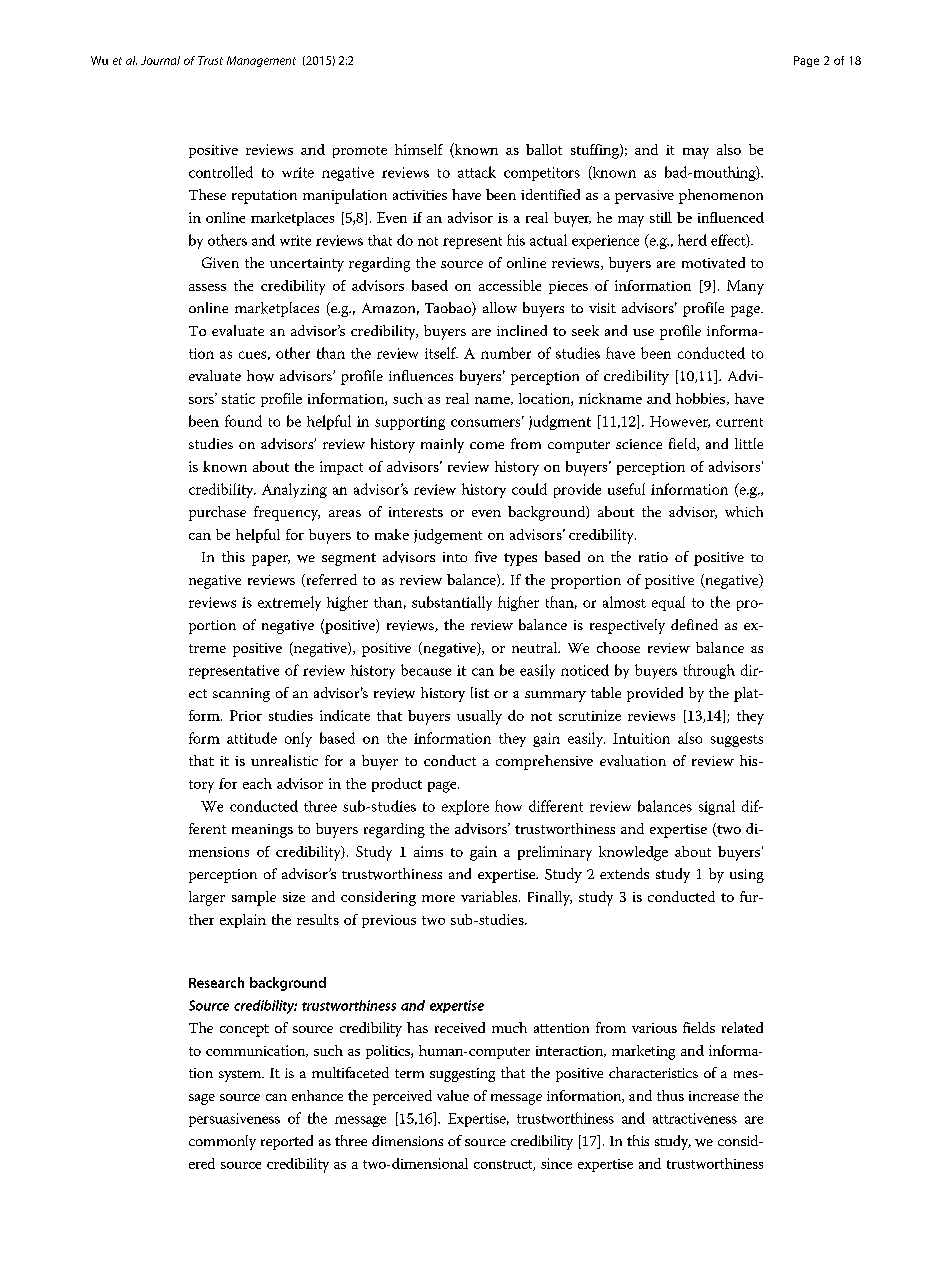 The width and height of the image is (952, 1270). What do you see at coordinates (452, 603) in the image?
I see `substantially` at bounding box center [452, 603].
